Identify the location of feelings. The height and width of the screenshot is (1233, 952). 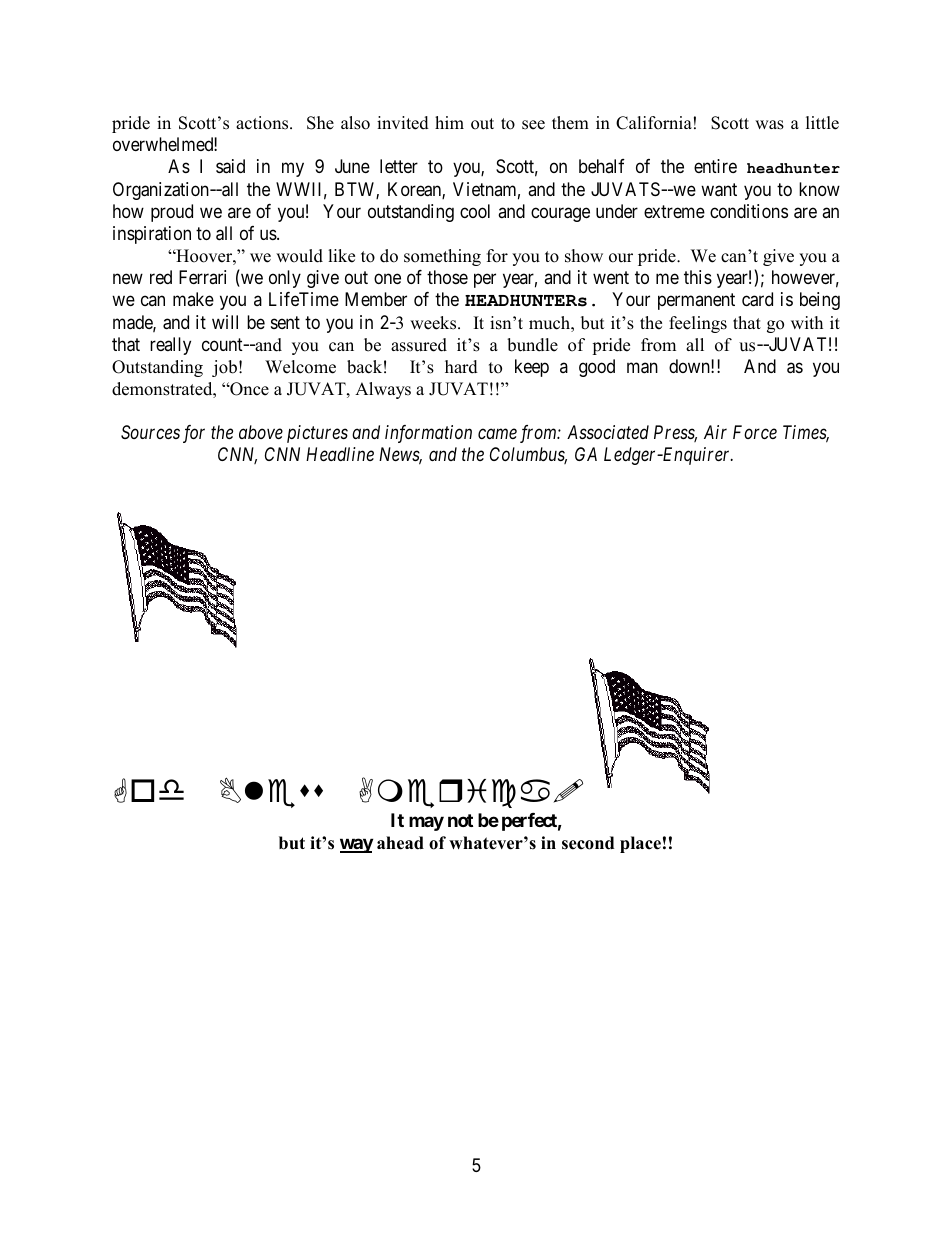
(698, 324).
